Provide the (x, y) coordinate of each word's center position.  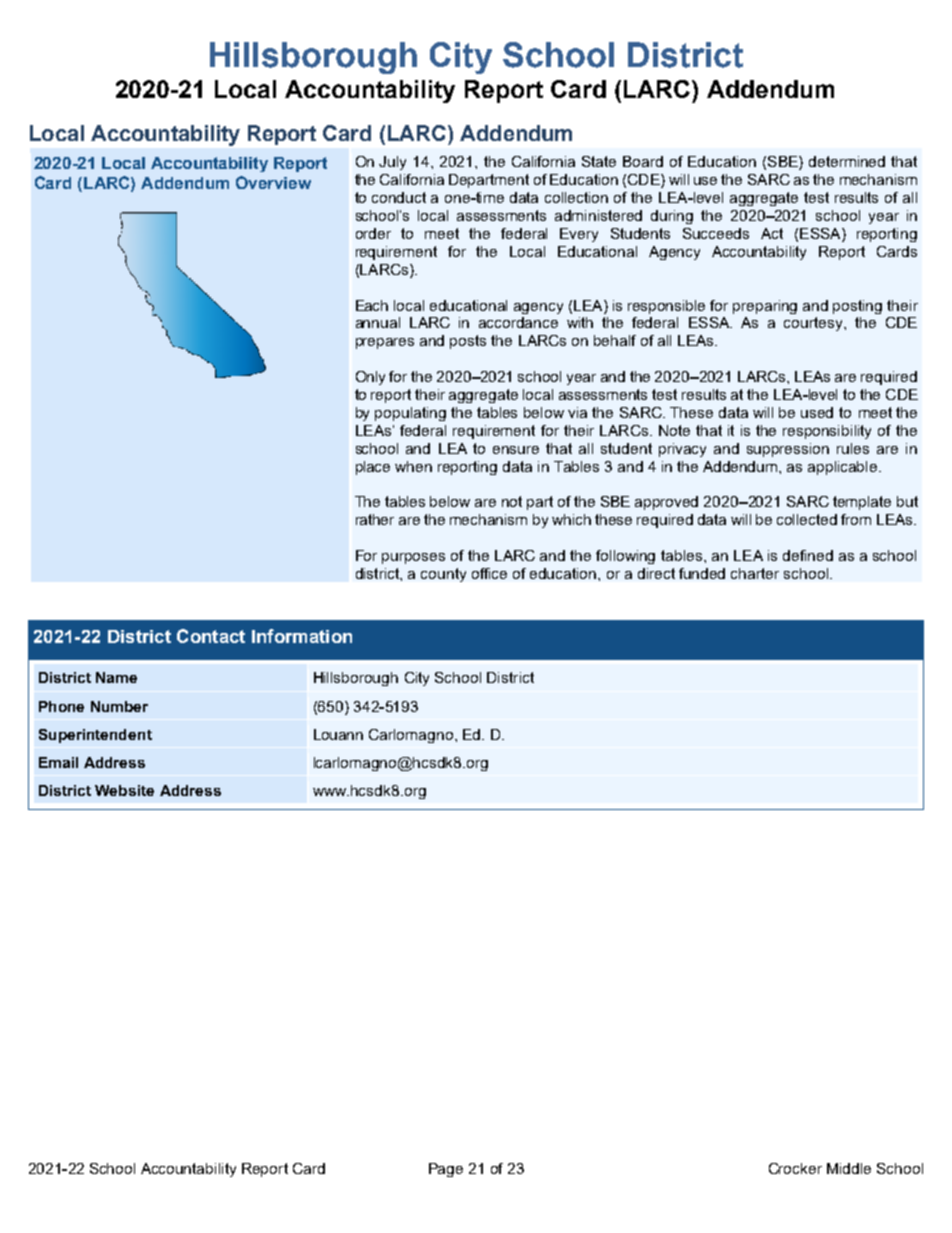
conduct (399, 197)
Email (58, 762)
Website (124, 790)
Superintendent (95, 736)
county (443, 575)
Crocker (795, 1168)
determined (847, 161)
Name (116, 677)
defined (808, 555)
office (489, 573)
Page (446, 1170)
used (817, 412)
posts (468, 342)
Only (370, 378)
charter (755, 573)
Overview (273, 182)
